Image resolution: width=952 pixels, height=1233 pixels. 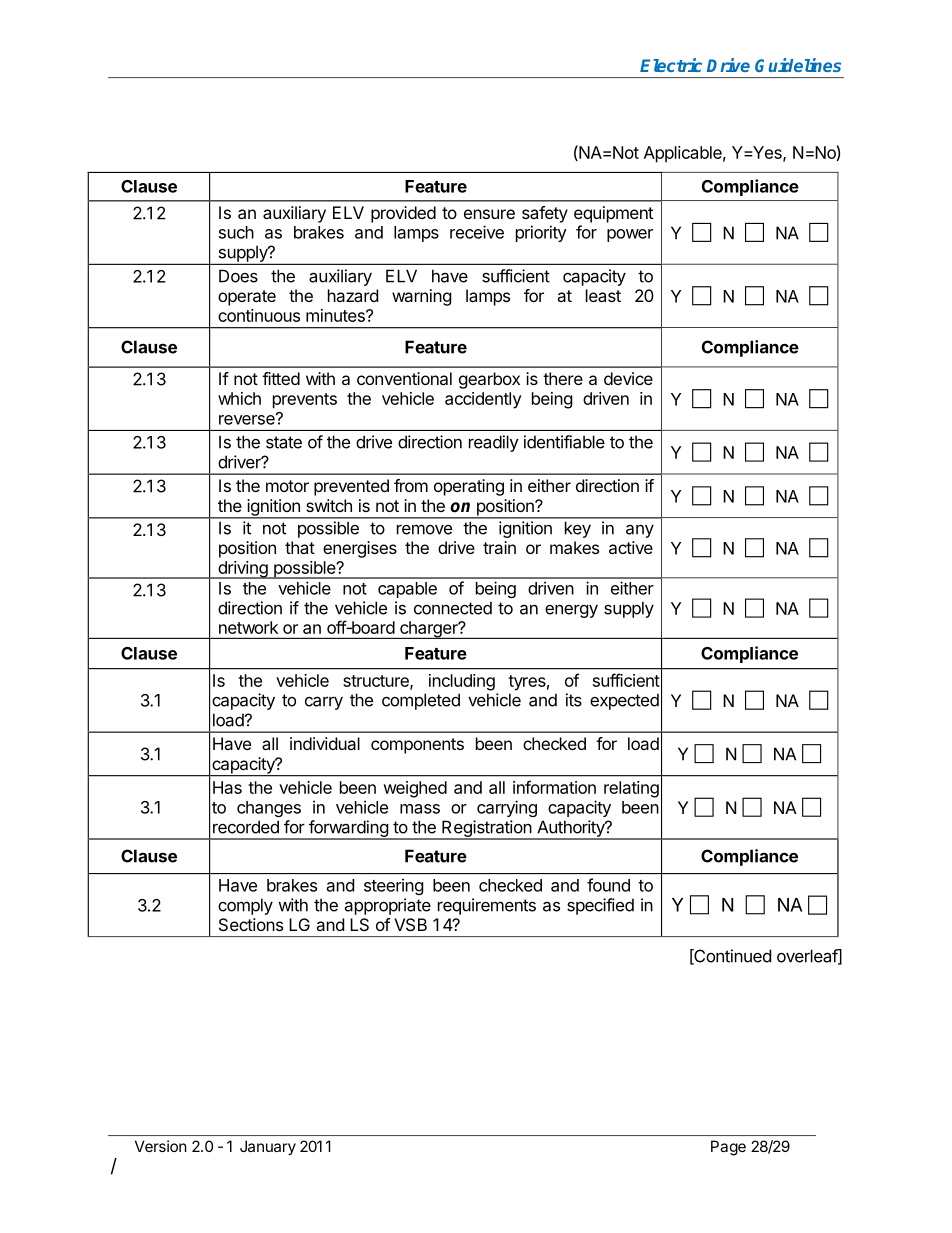 What do you see at coordinates (236, 232) in the document?
I see `such` at bounding box center [236, 232].
